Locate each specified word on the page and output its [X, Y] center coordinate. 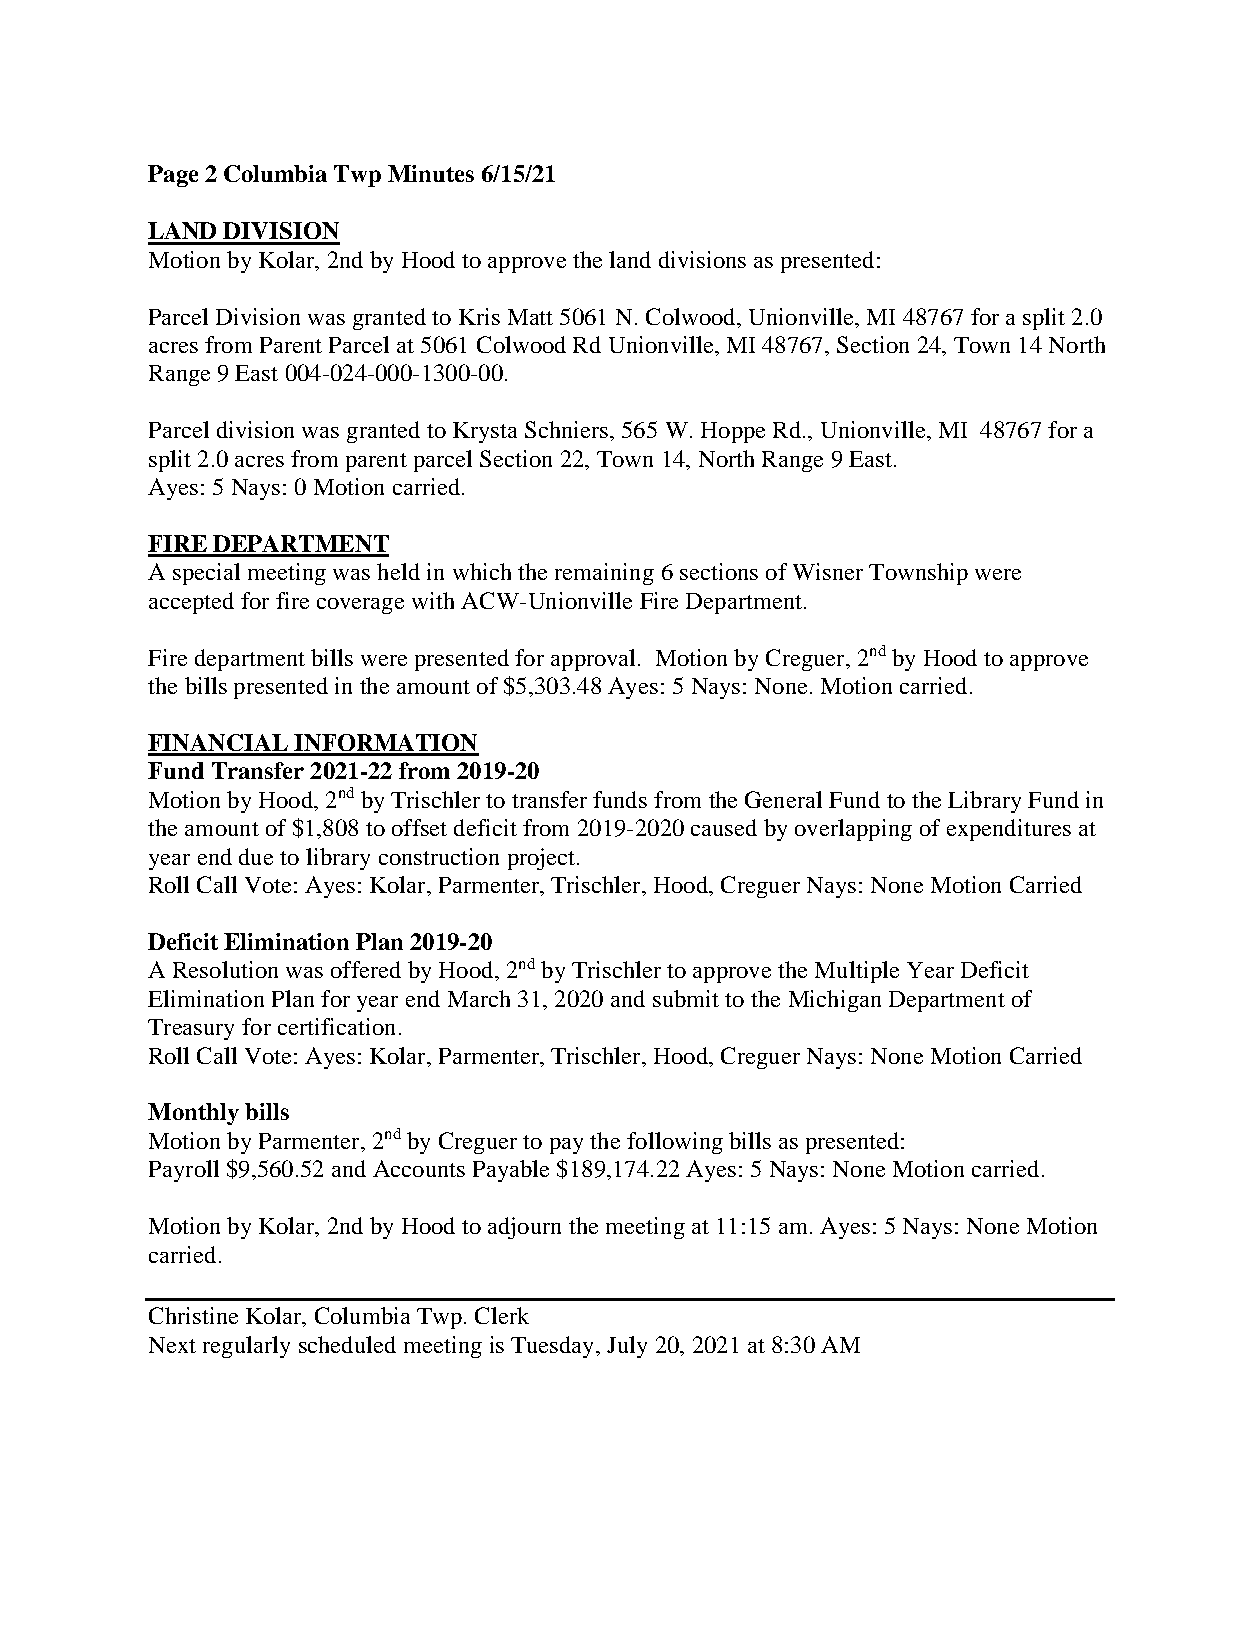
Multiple [857, 972]
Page [173, 176]
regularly [246, 1347]
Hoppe [733, 432]
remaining [604, 574]
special [206, 574]
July [627, 1347]
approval [593, 660]
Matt [530, 317]
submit [686, 998]
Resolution [225, 969]
